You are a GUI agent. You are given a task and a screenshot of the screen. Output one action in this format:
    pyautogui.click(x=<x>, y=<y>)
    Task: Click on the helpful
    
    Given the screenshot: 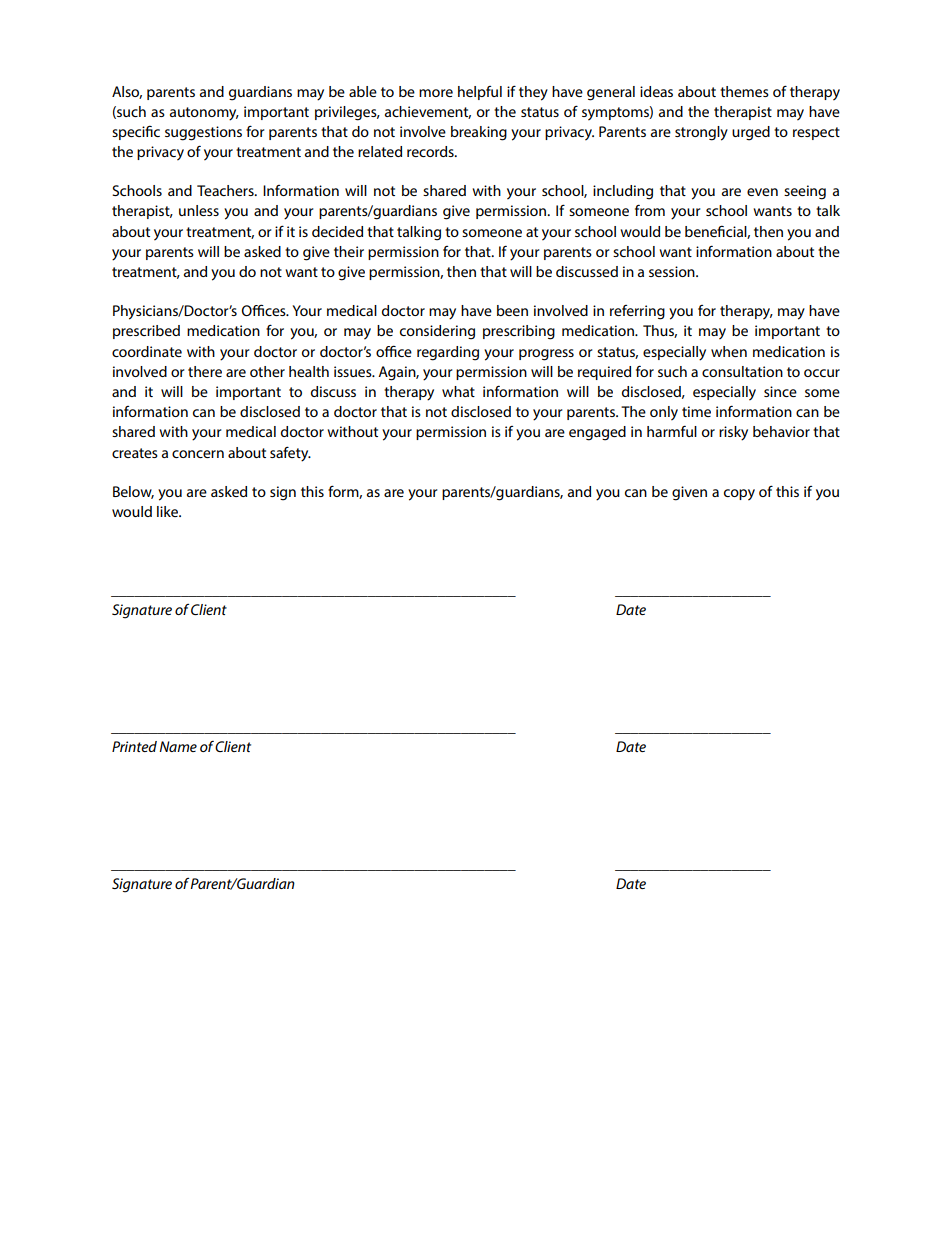 What is the action you would take?
    pyautogui.click(x=480, y=93)
